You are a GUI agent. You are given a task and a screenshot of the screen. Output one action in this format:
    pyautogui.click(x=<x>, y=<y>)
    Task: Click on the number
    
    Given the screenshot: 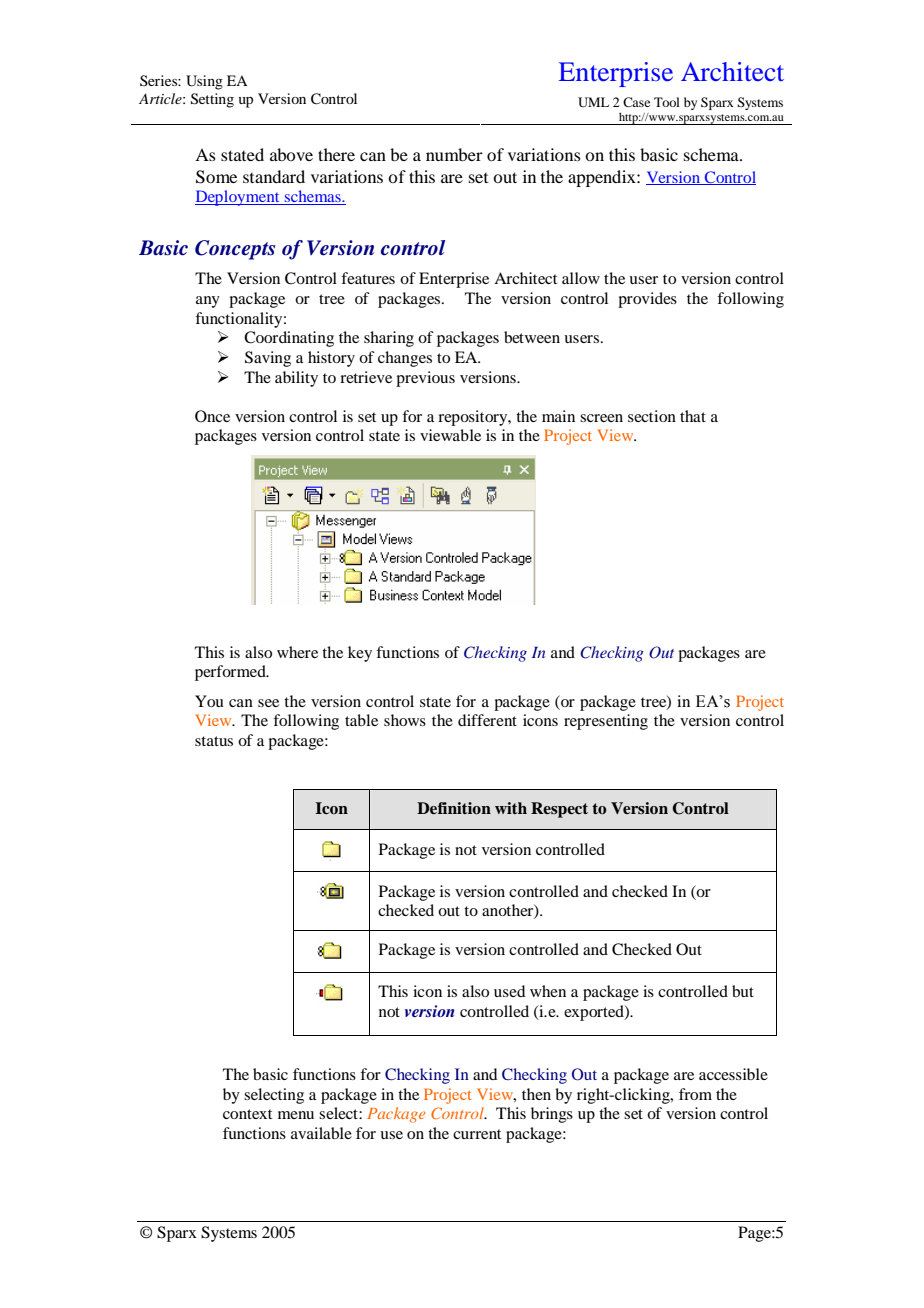 What is the action you would take?
    pyautogui.click(x=454, y=154)
